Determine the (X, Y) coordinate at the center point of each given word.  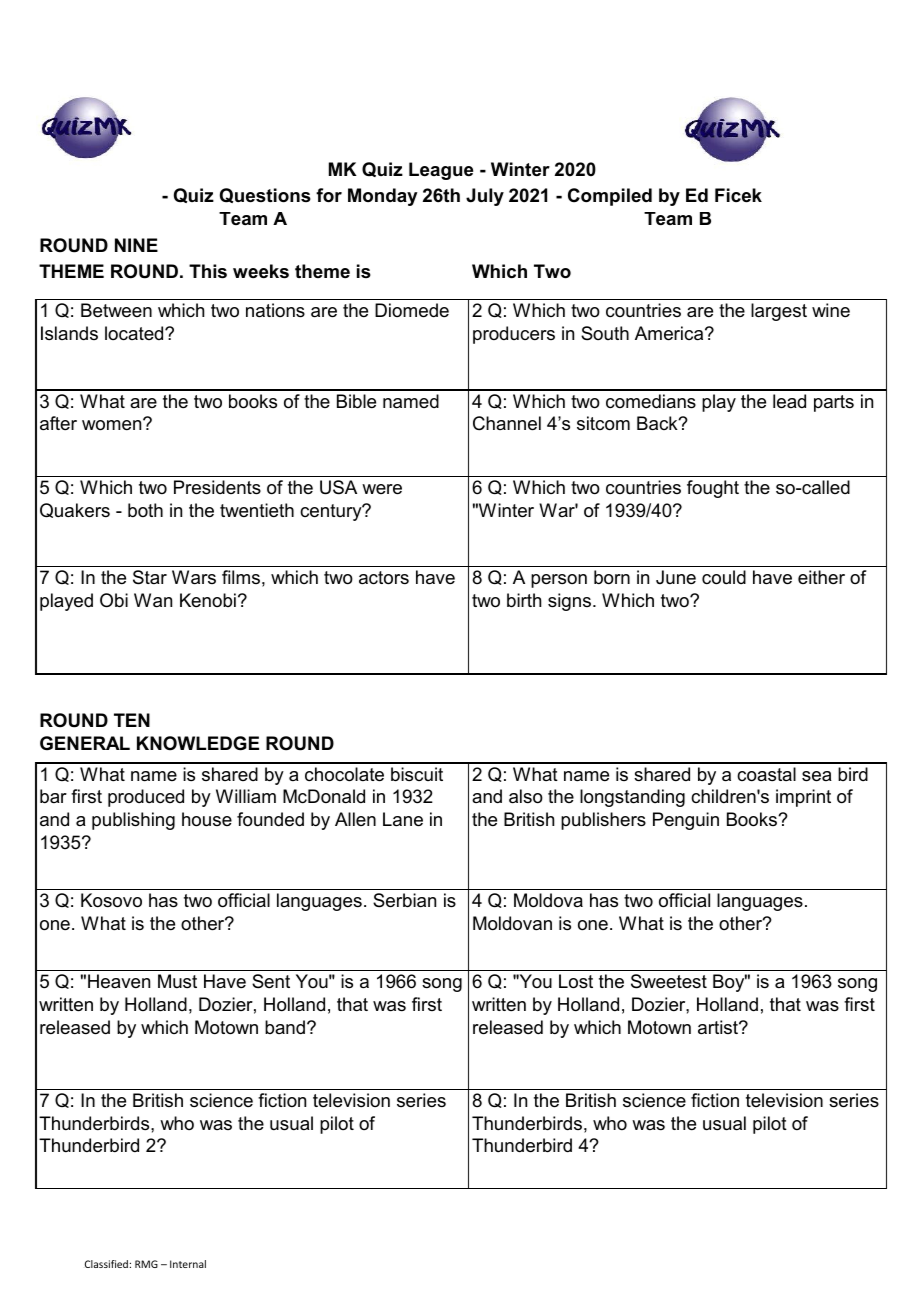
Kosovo (111, 900)
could (724, 577)
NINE (136, 245)
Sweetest (669, 981)
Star (150, 577)
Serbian (404, 900)
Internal (188, 1264)
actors (384, 578)
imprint (803, 798)
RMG (146, 1264)
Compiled (610, 197)
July (485, 197)
